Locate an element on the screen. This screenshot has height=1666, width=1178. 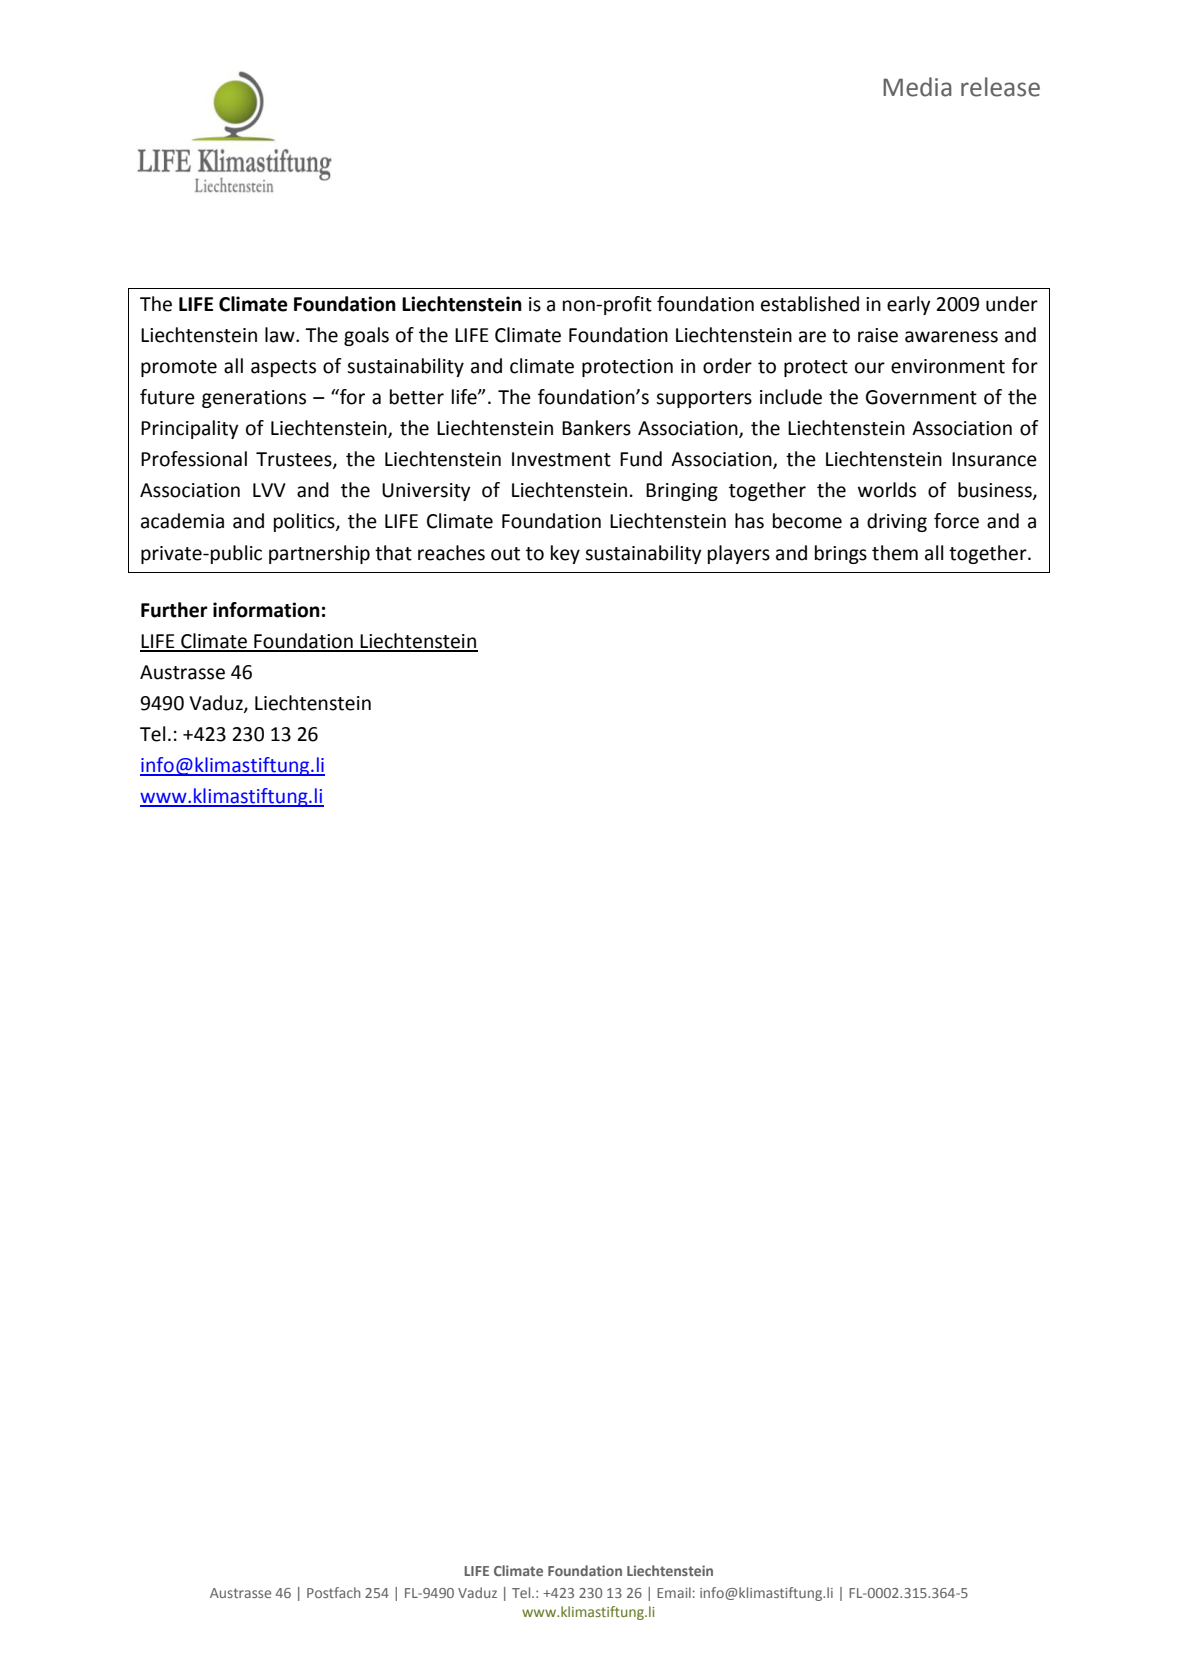
Media is located at coordinates (917, 87).
